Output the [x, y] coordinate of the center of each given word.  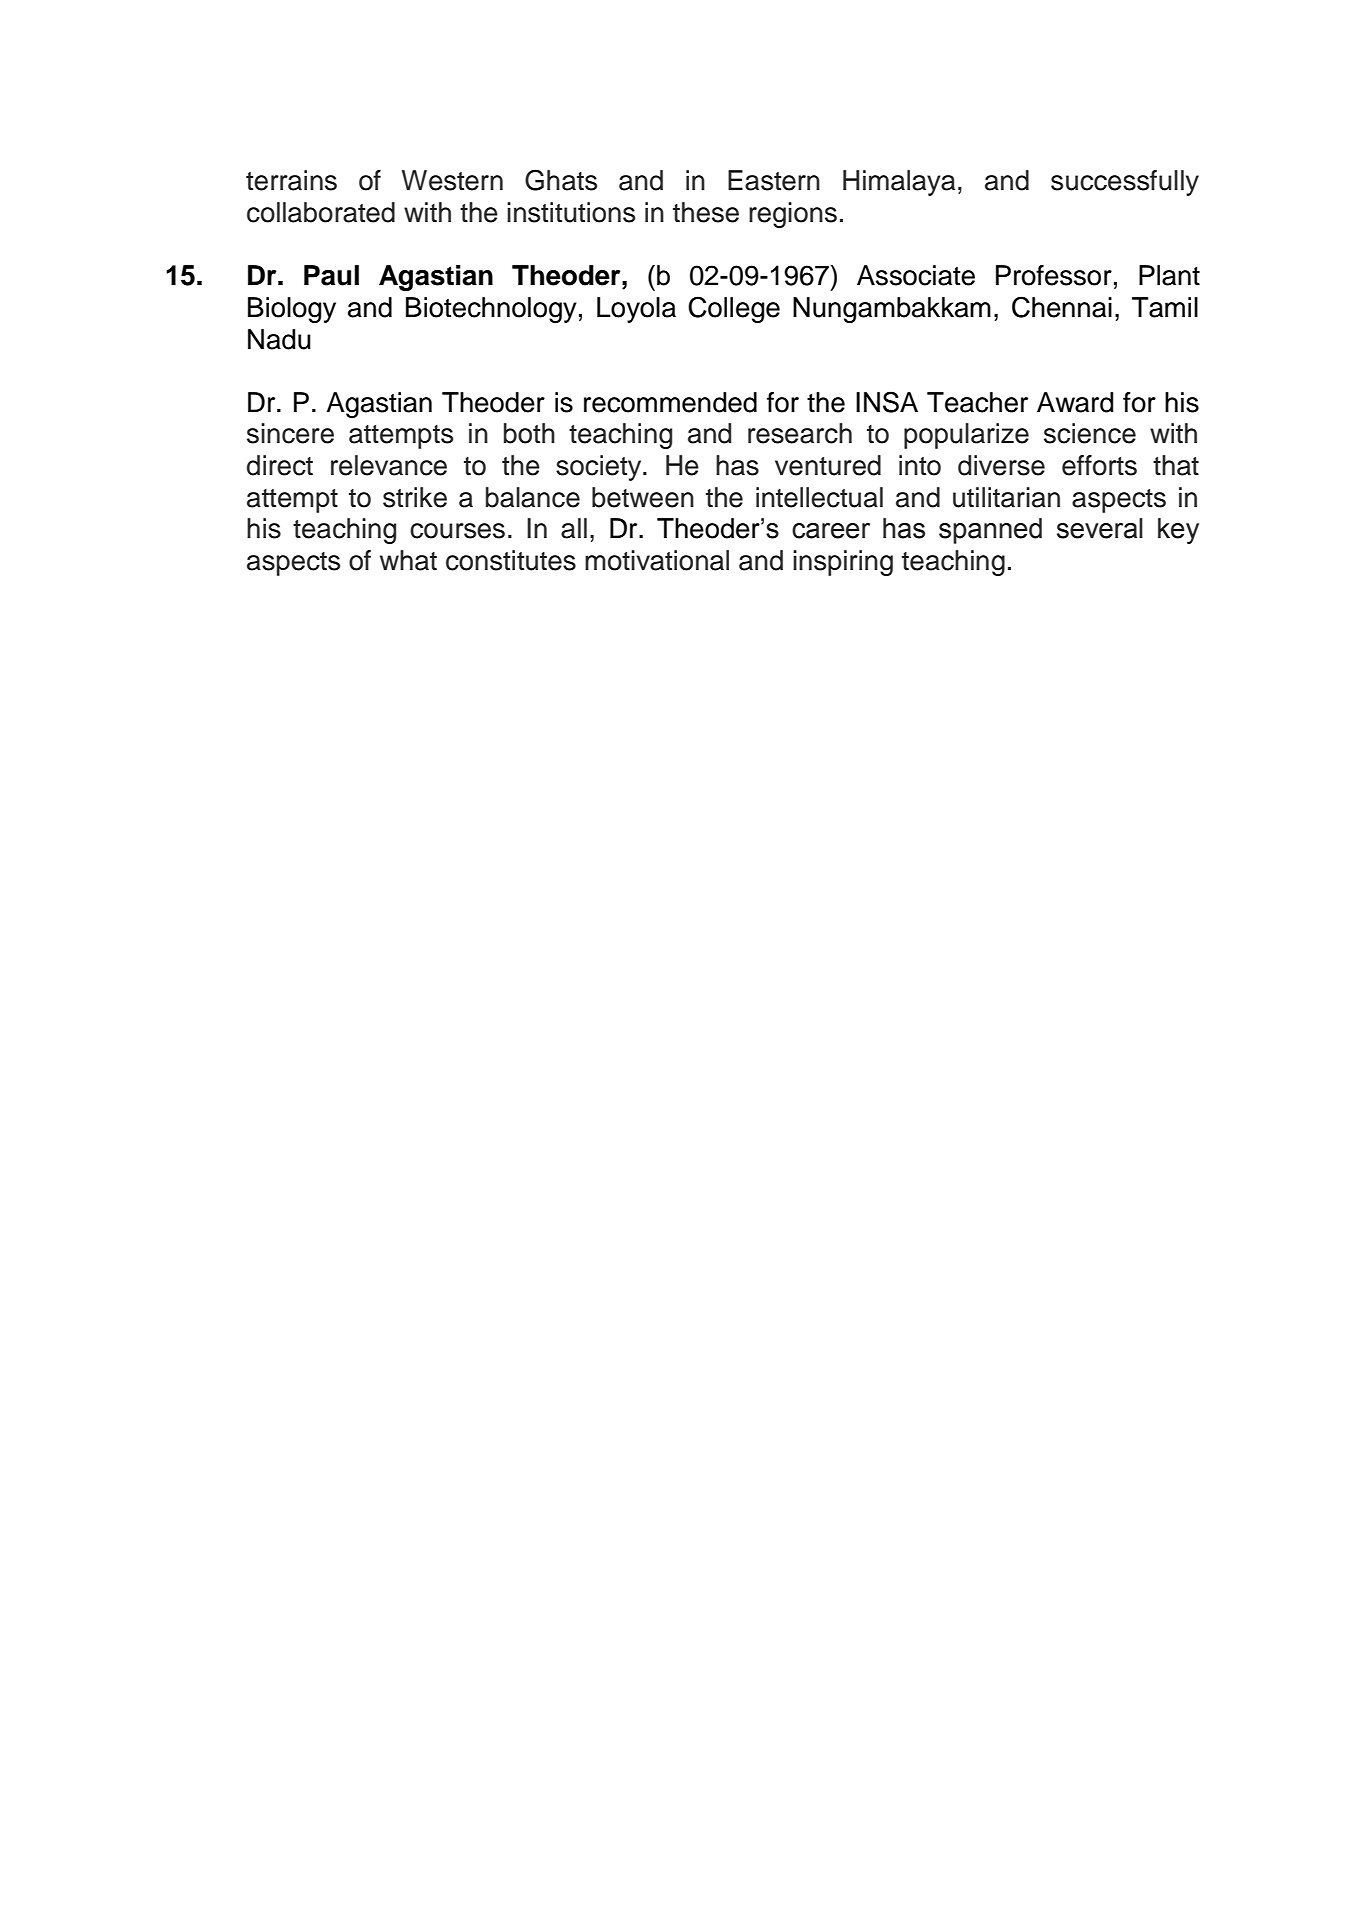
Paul [331, 275]
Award [1075, 402]
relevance [389, 465]
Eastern [774, 180]
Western [452, 180]
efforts [1099, 465]
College [734, 309]
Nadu [279, 339]
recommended [670, 402]
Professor [1054, 275]
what [408, 560]
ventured [828, 465]
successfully [1125, 183]
